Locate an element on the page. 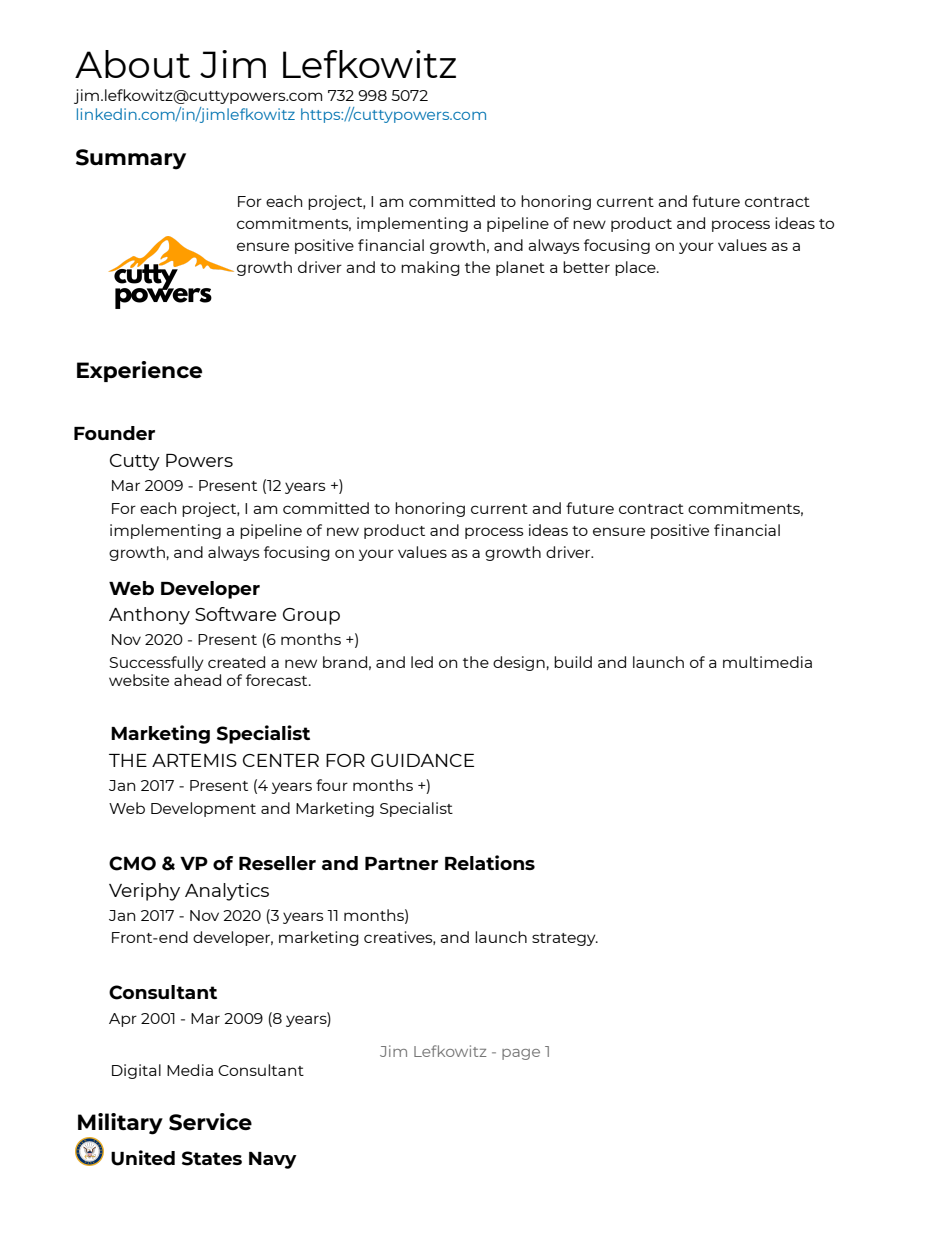 The height and width of the page is (1233, 952). build is located at coordinates (573, 662).
